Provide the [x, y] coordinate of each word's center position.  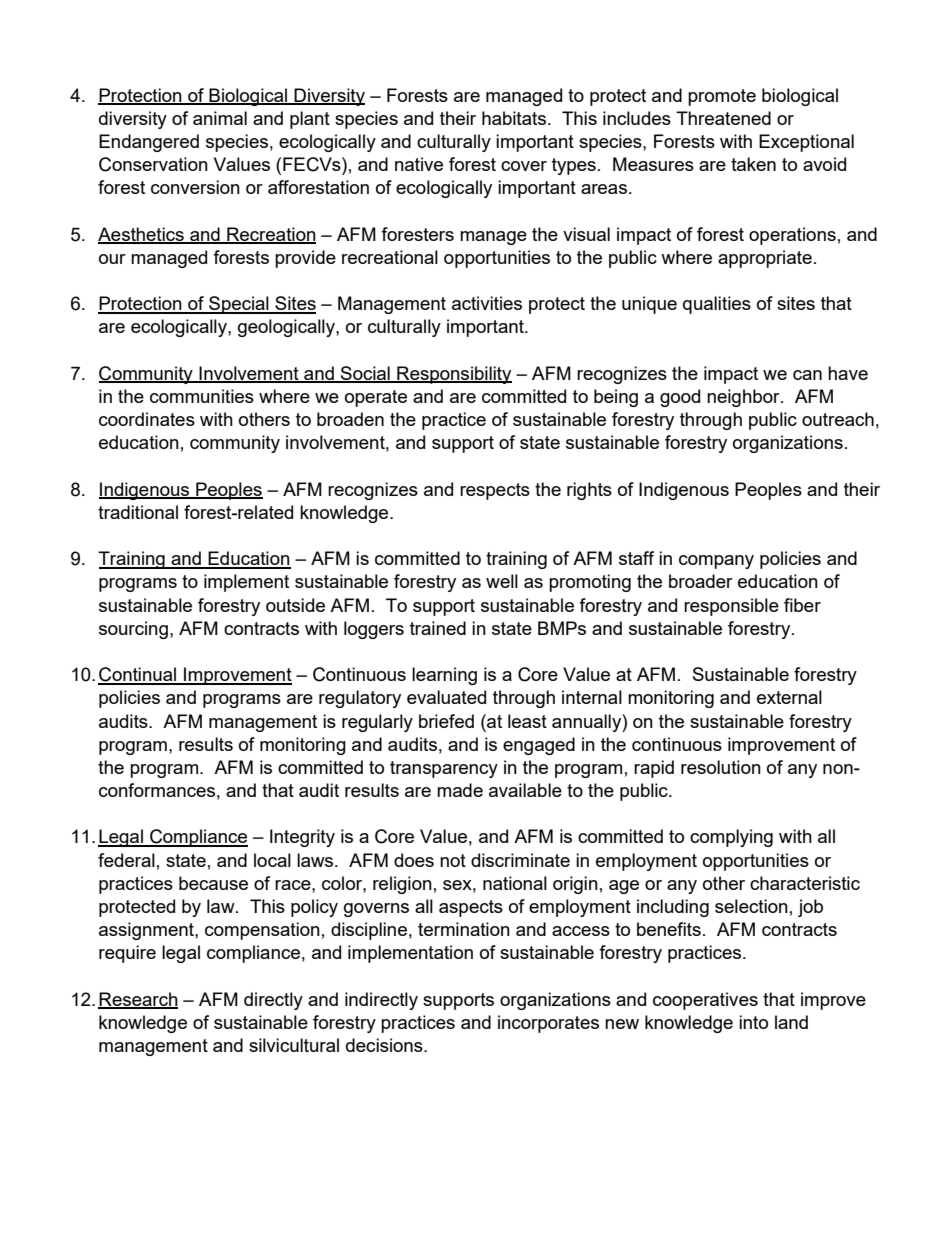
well [502, 581]
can [807, 375]
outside [295, 605]
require [127, 954]
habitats [514, 118]
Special [239, 305]
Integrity [302, 838]
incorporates [548, 1024]
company [716, 562]
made [460, 790]
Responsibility [453, 375]
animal [220, 118]
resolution [721, 767]
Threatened [723, 118]
